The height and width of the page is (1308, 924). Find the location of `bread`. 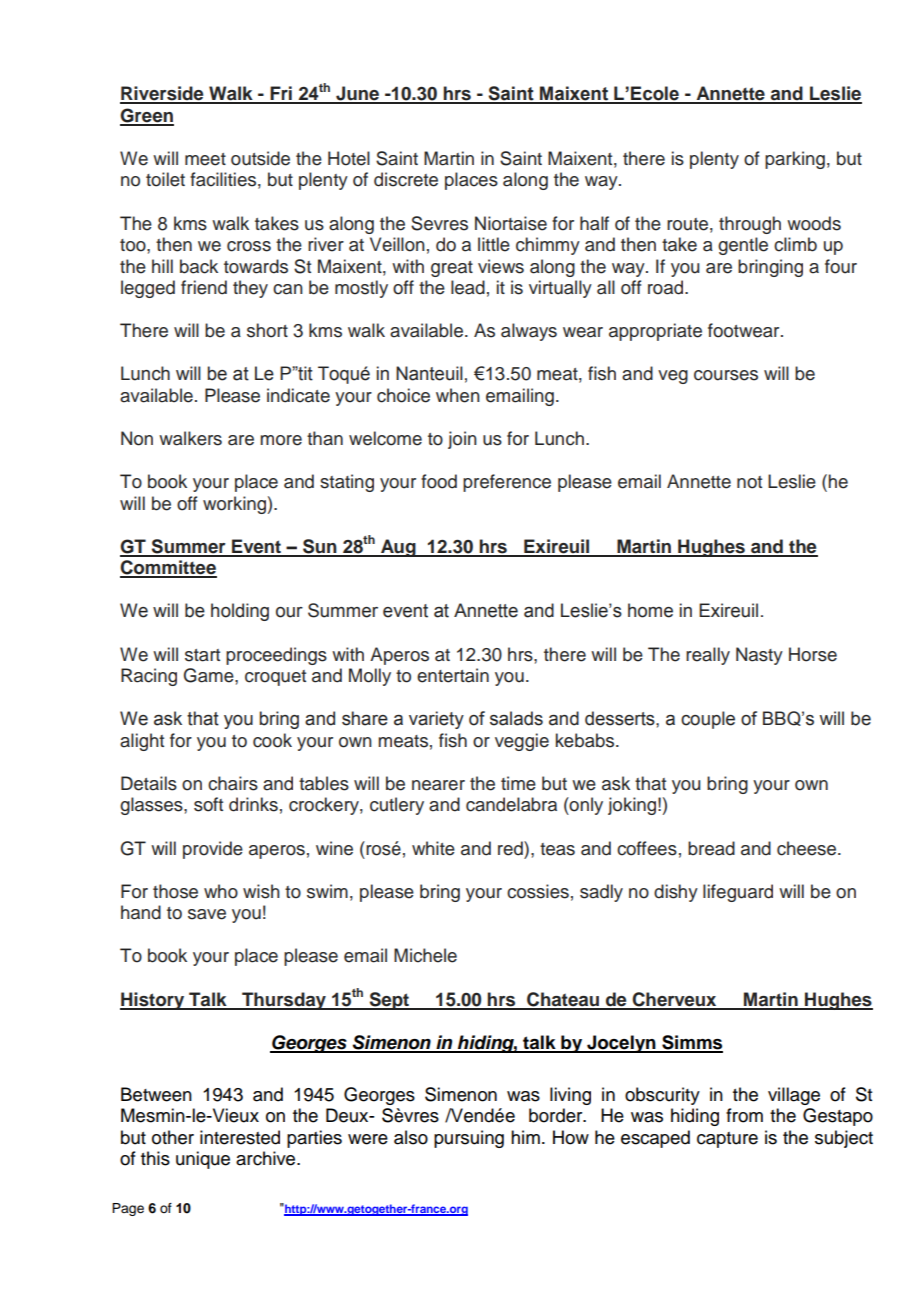

bread is located at coordinates (711, 848).
